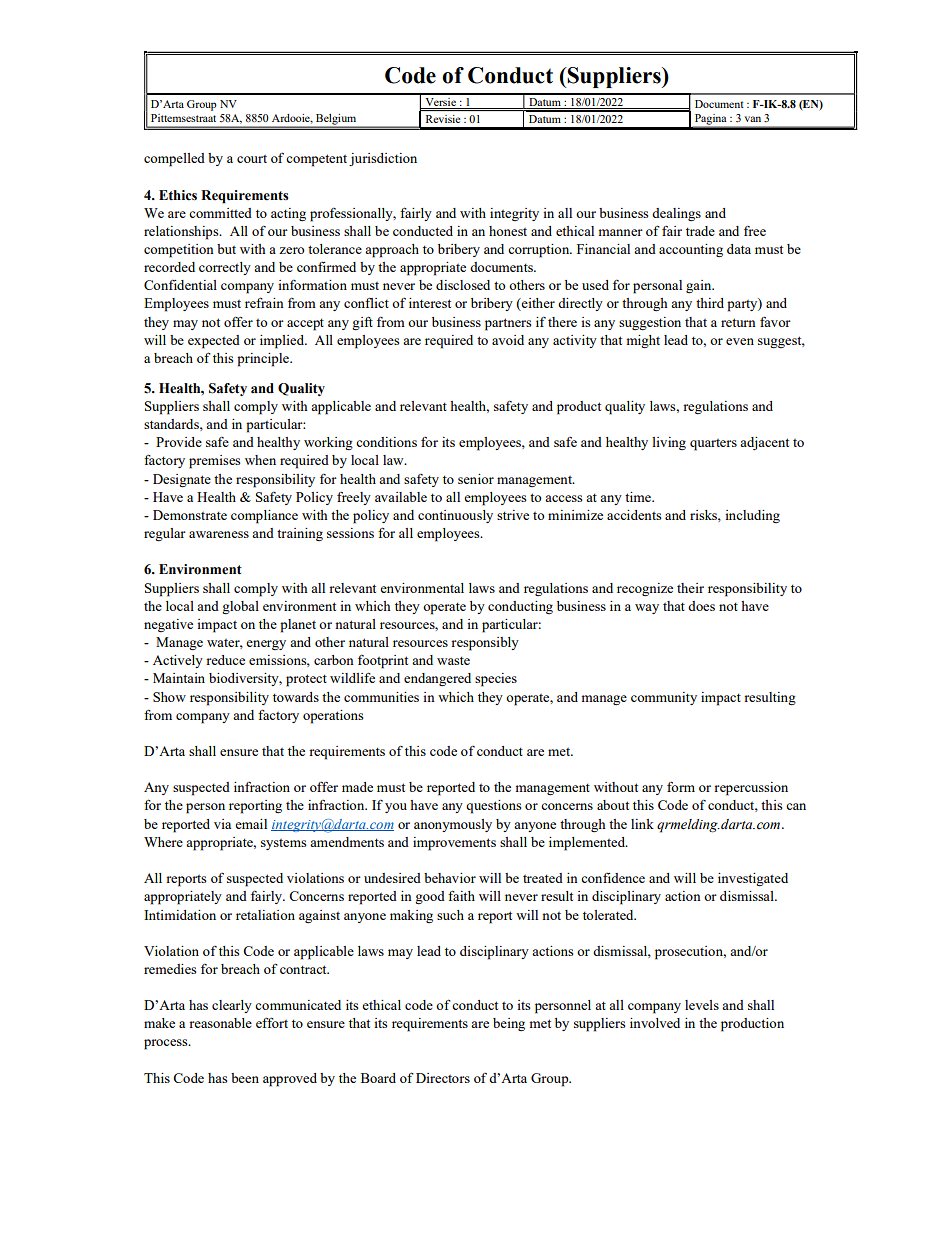  What do you see at coordinates (509, 1024) in the image?
I see `being` at bounding box center [509, 1024].
